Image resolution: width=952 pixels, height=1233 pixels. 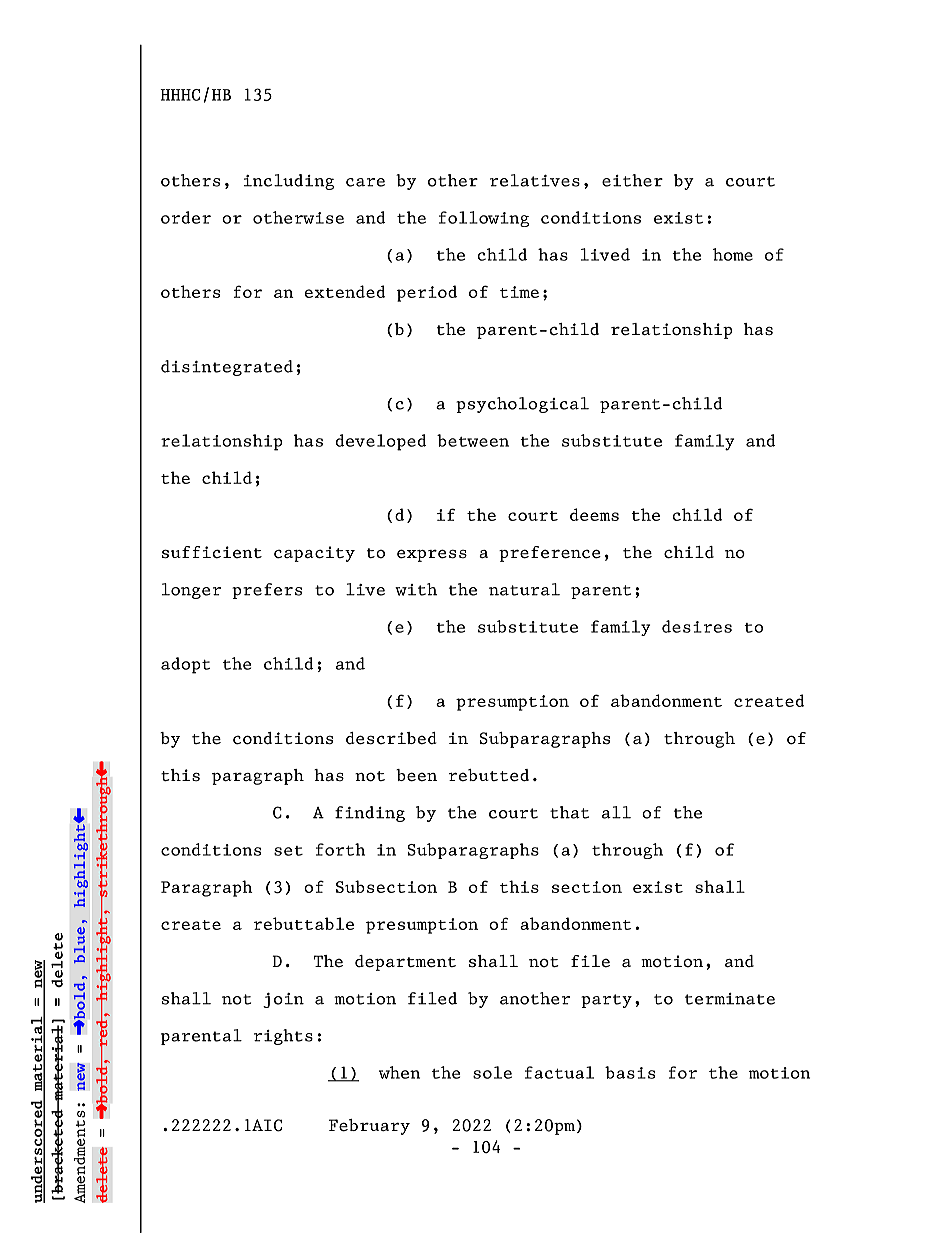 What do you see at coordinates (267, 591) in the image?
I see `prefers` at bounding box center [267, 591].
